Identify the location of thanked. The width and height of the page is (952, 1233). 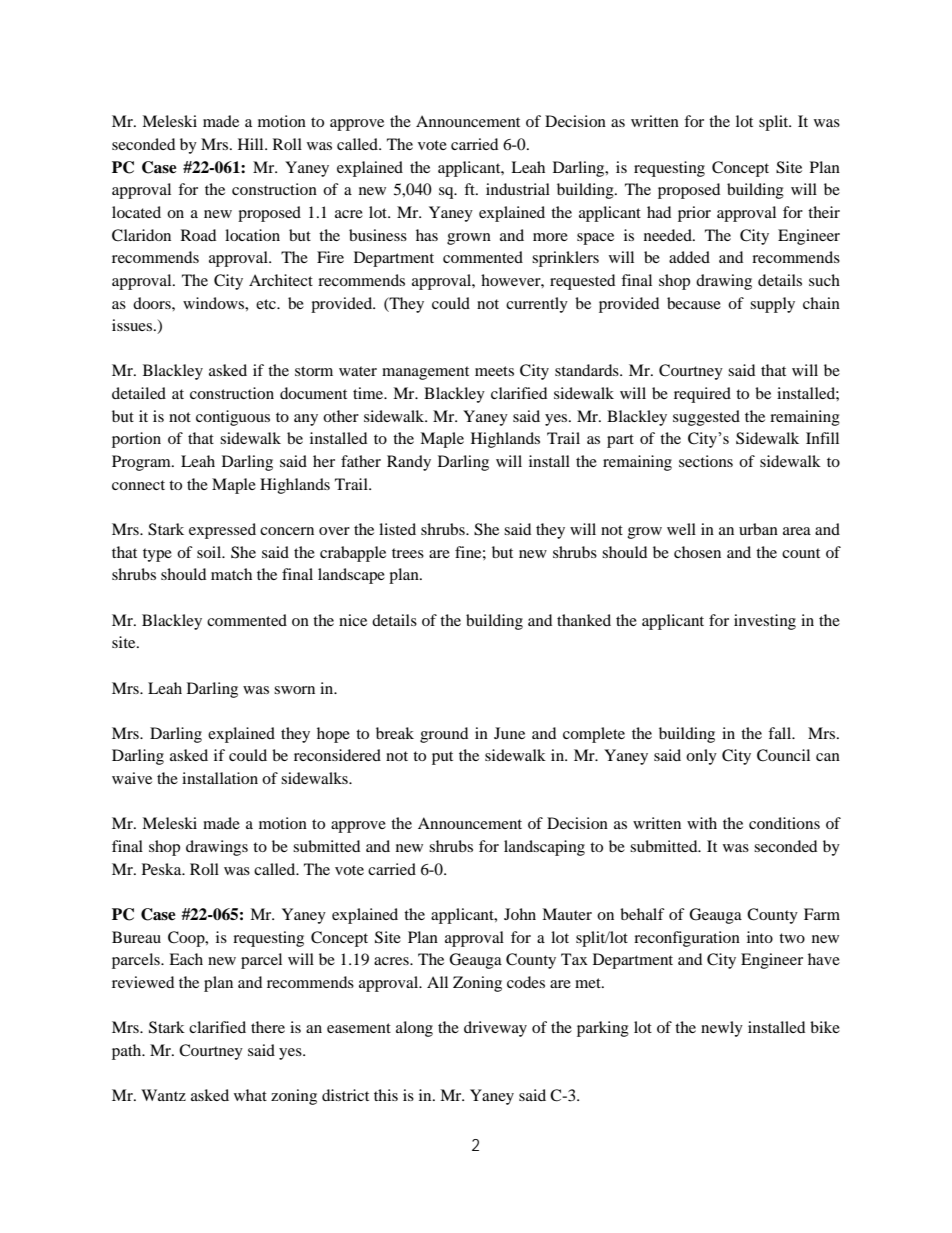
(584, 620).
